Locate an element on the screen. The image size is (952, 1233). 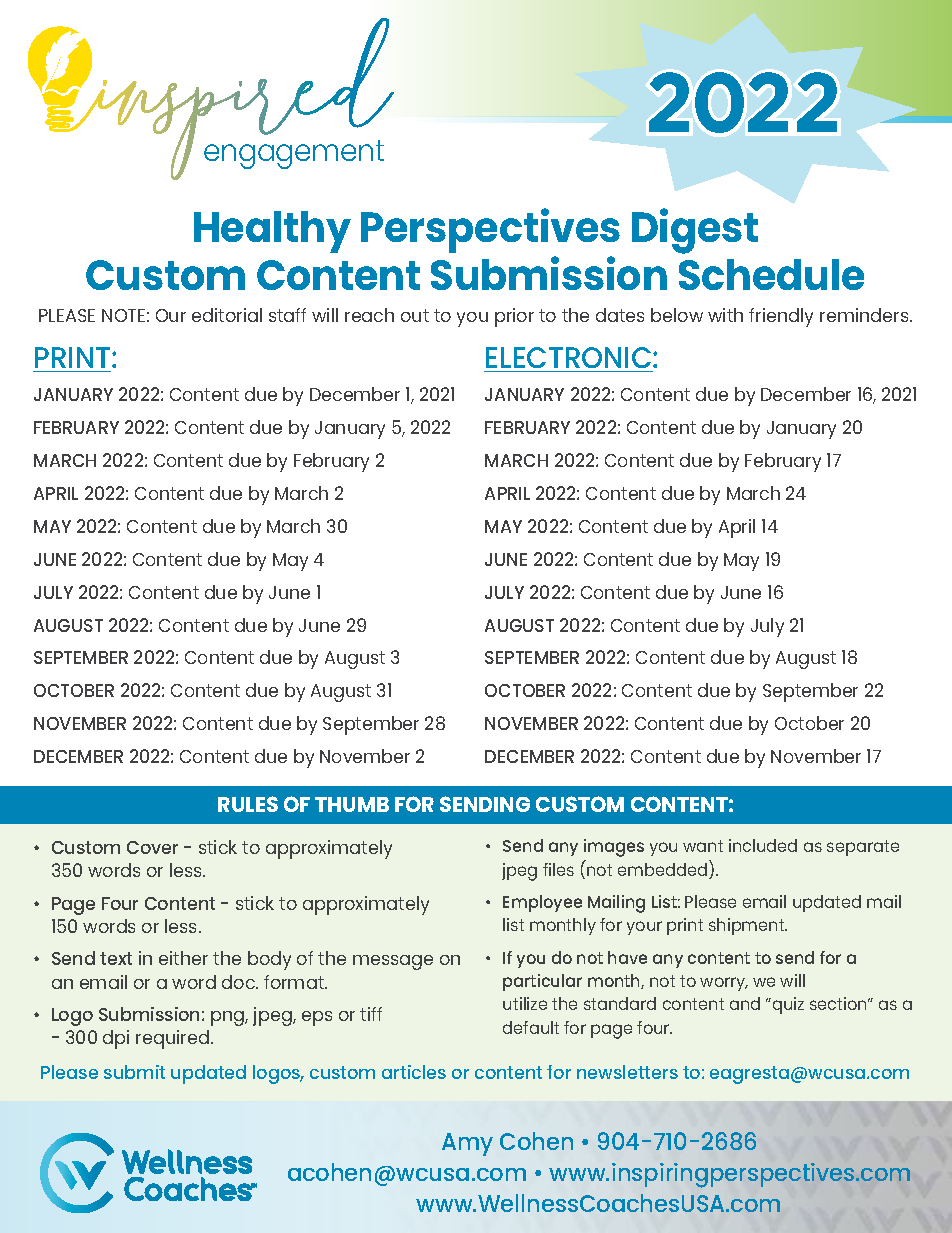
submit is located at coordinates (134, 1072).
